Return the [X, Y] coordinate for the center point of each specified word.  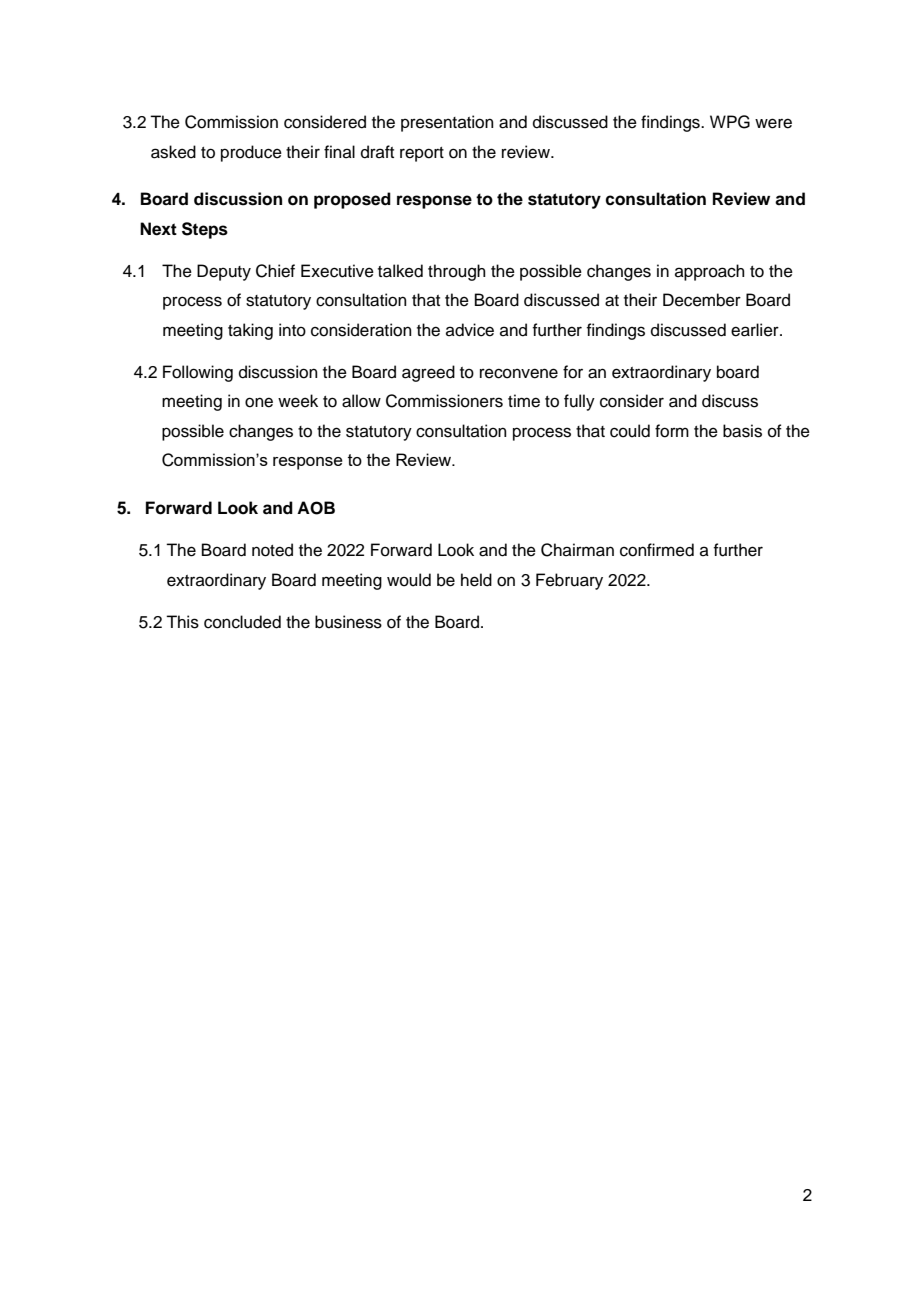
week [298, 401]
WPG [730, 122]
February [569, 581]
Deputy [224, 272]
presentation [447, 123]
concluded [242, 622]
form [672, 431]
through [457, 272]
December [702, 300]
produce [251, 153]
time [524, 401]
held [476, 580]
